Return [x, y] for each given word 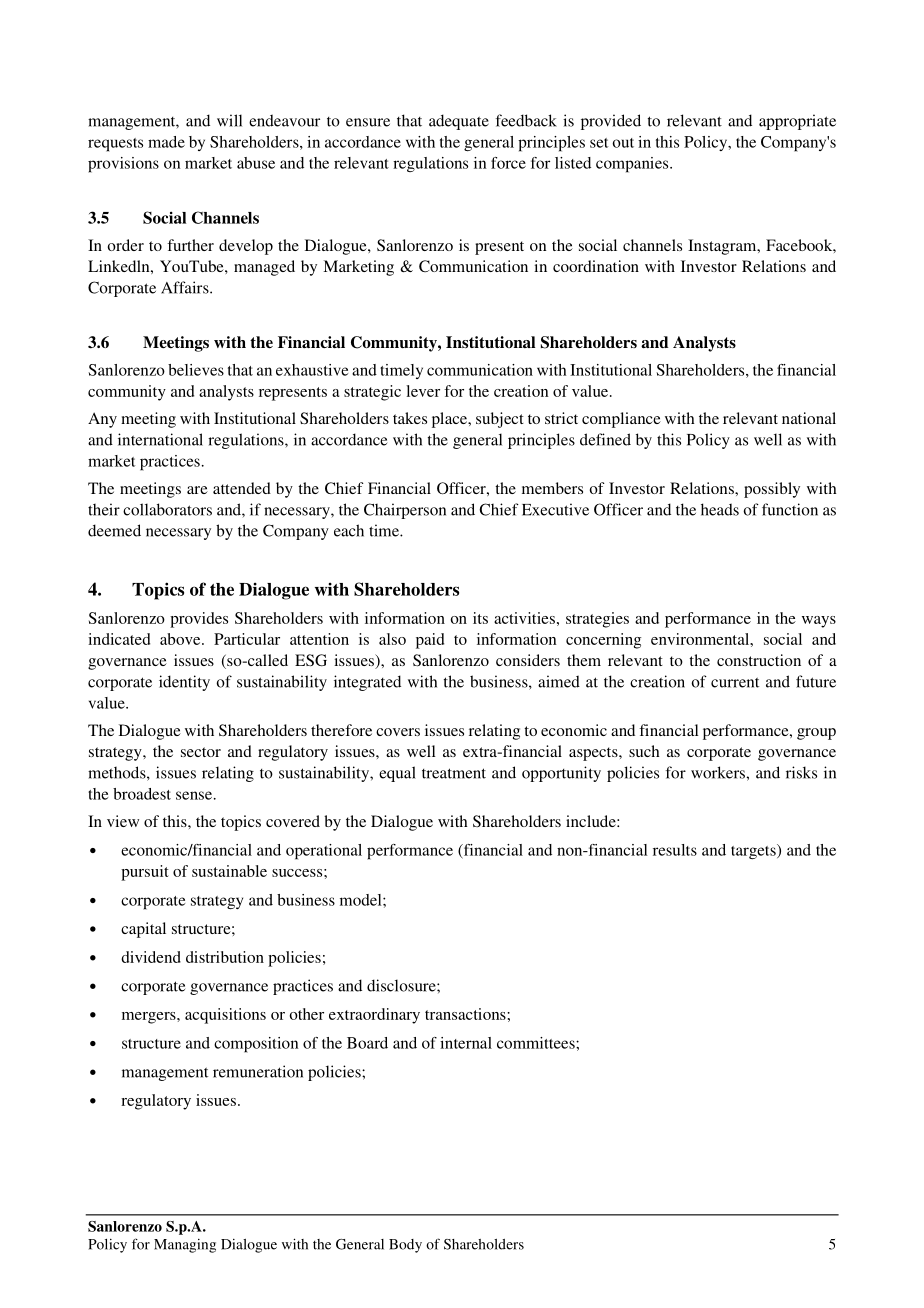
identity [184, 683]
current [735, 682]
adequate [459, 122]
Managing [185, 1246]
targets [754, 851]
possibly [772, 490]
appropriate [797, 122]
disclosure [402, 985]
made [166, 142]
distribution [225, 957]
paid [430, 641]
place [450, 420]
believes [196, 370]
